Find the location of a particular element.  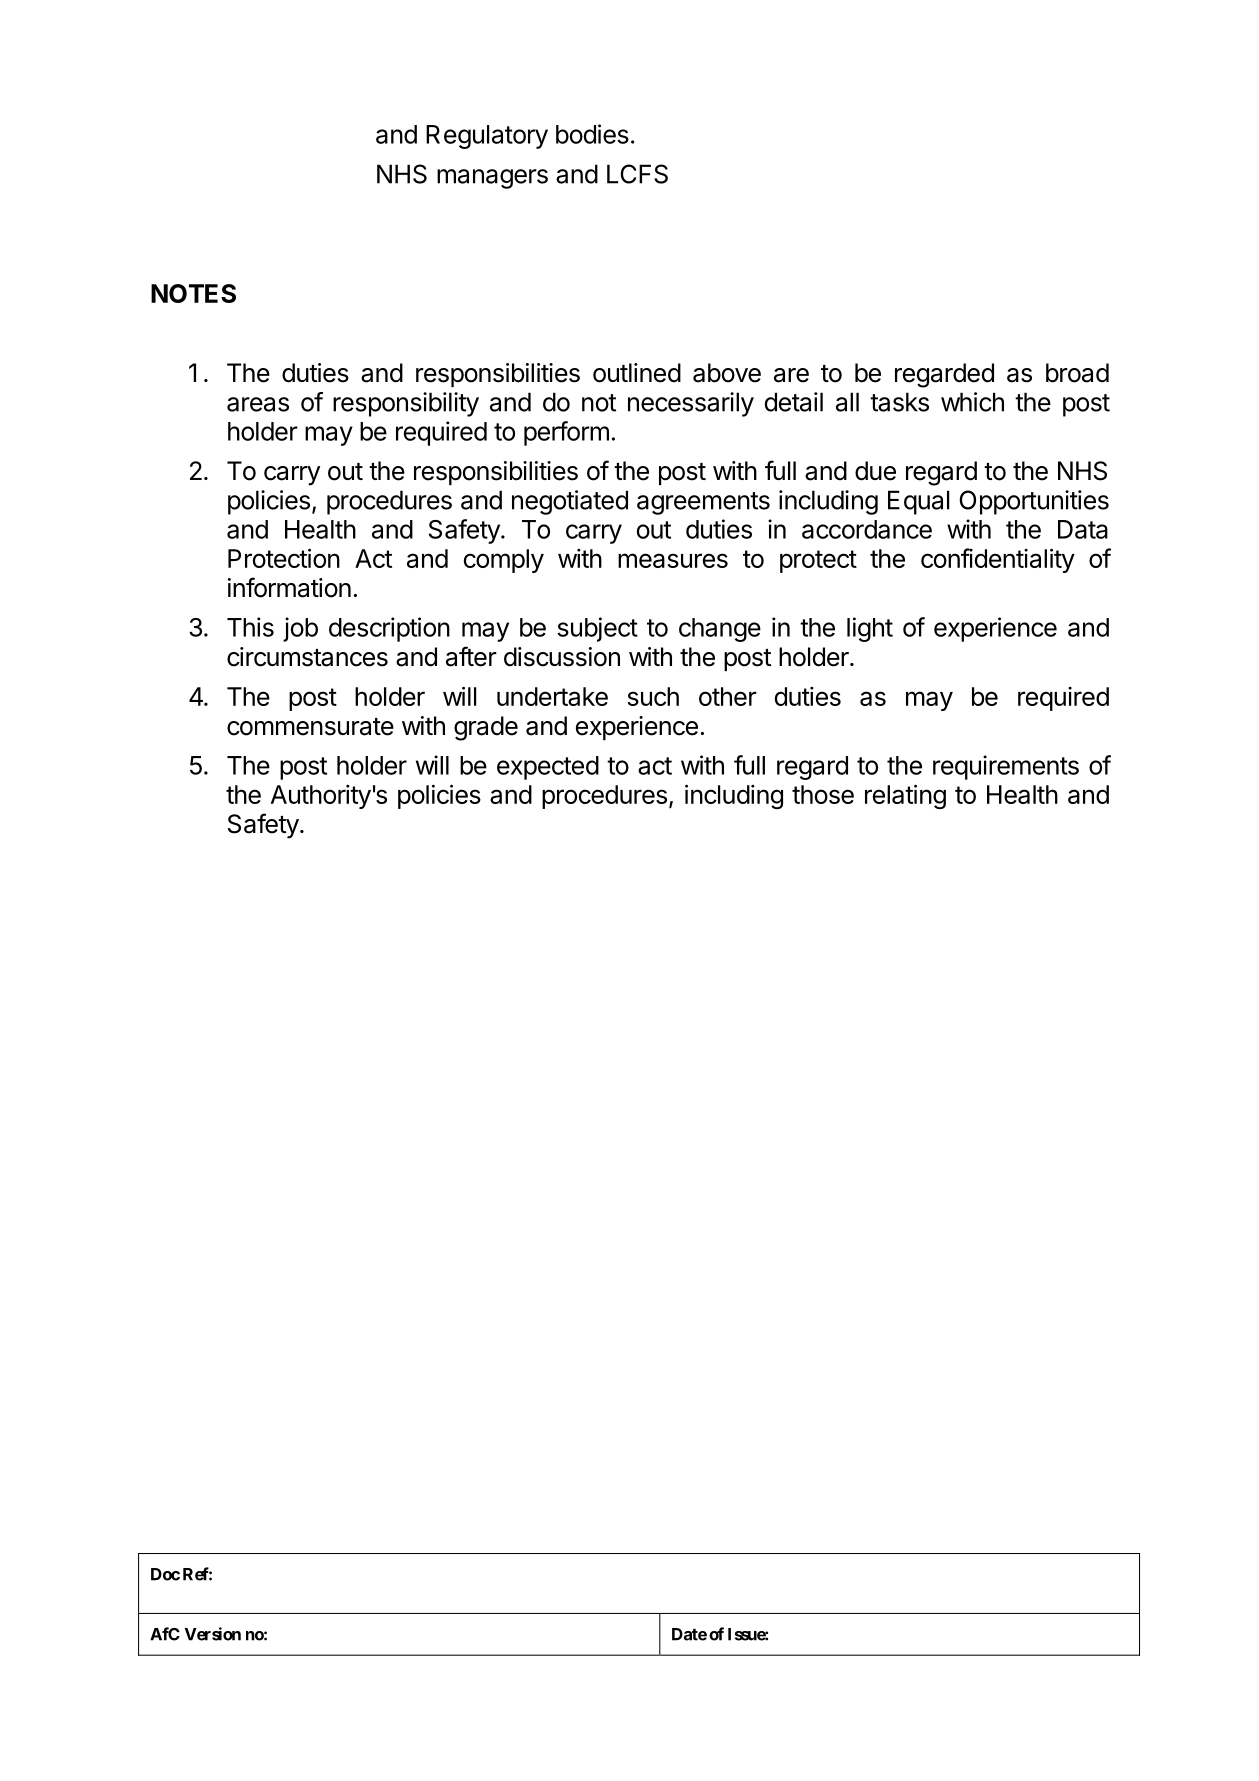

information is located at coordinates (289, 587).
